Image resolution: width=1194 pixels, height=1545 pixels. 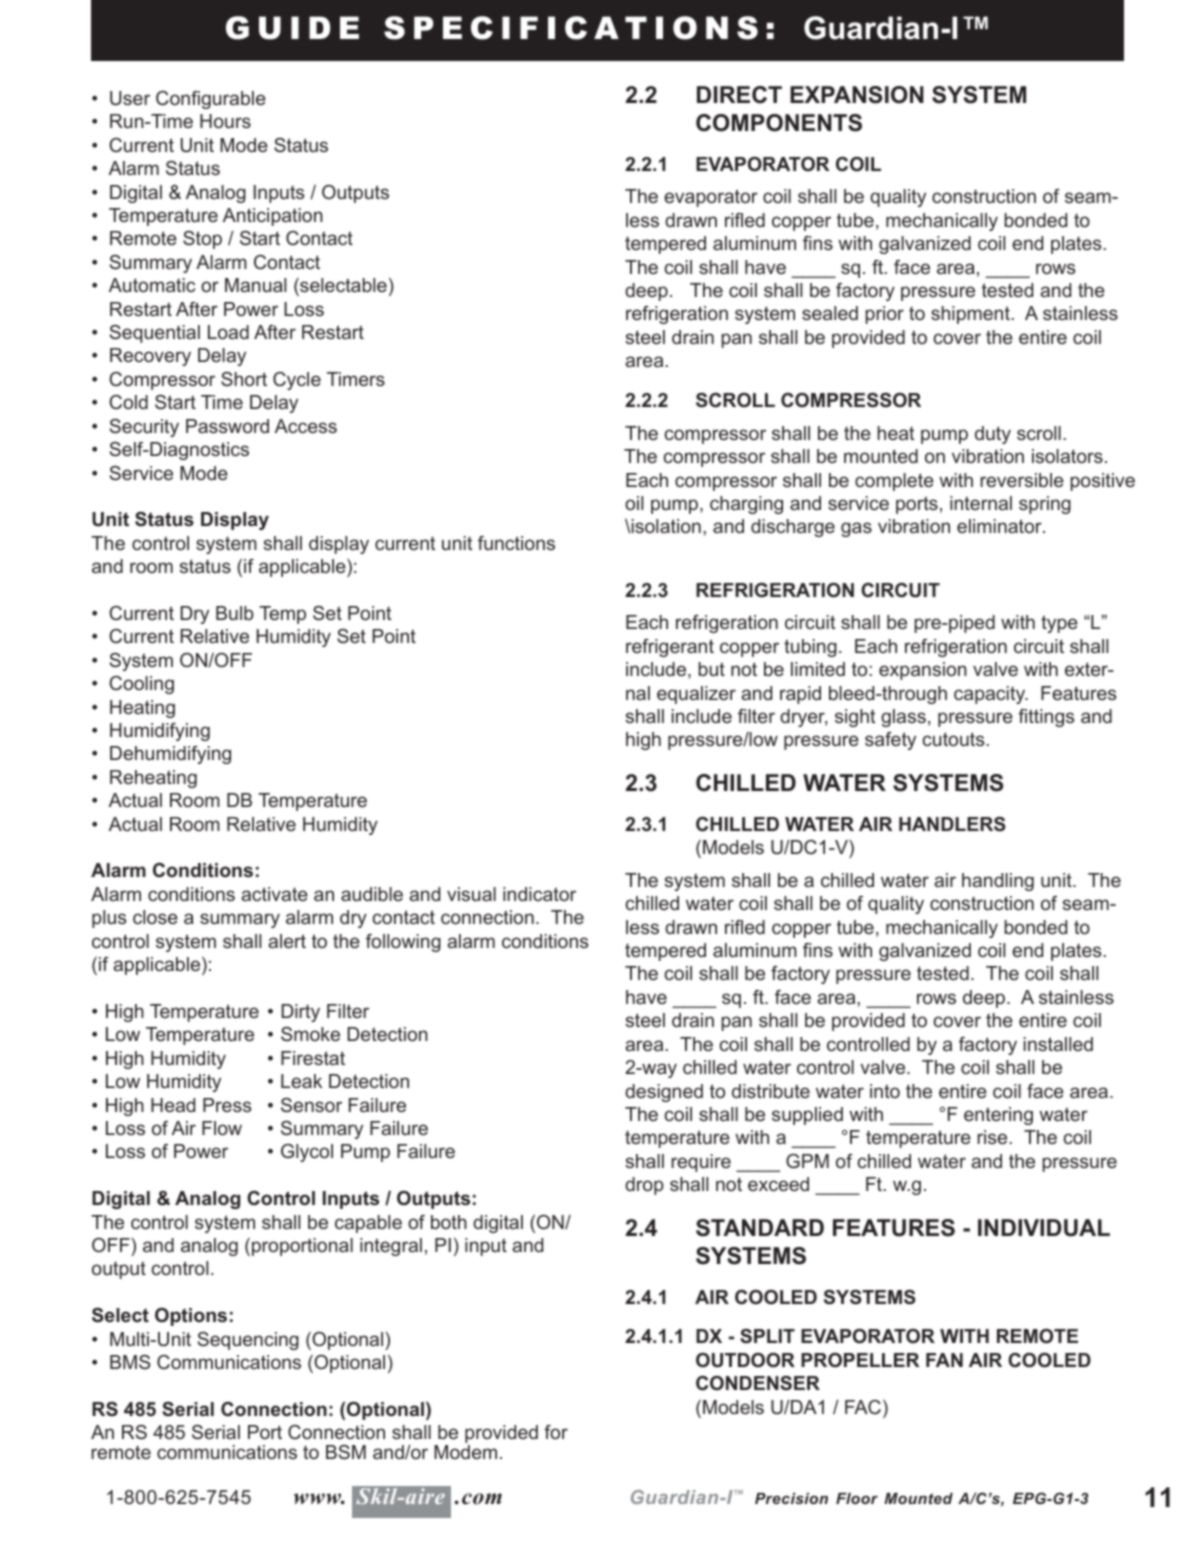 I want to click on COMPONENTS, so click(x=779, y=123).
